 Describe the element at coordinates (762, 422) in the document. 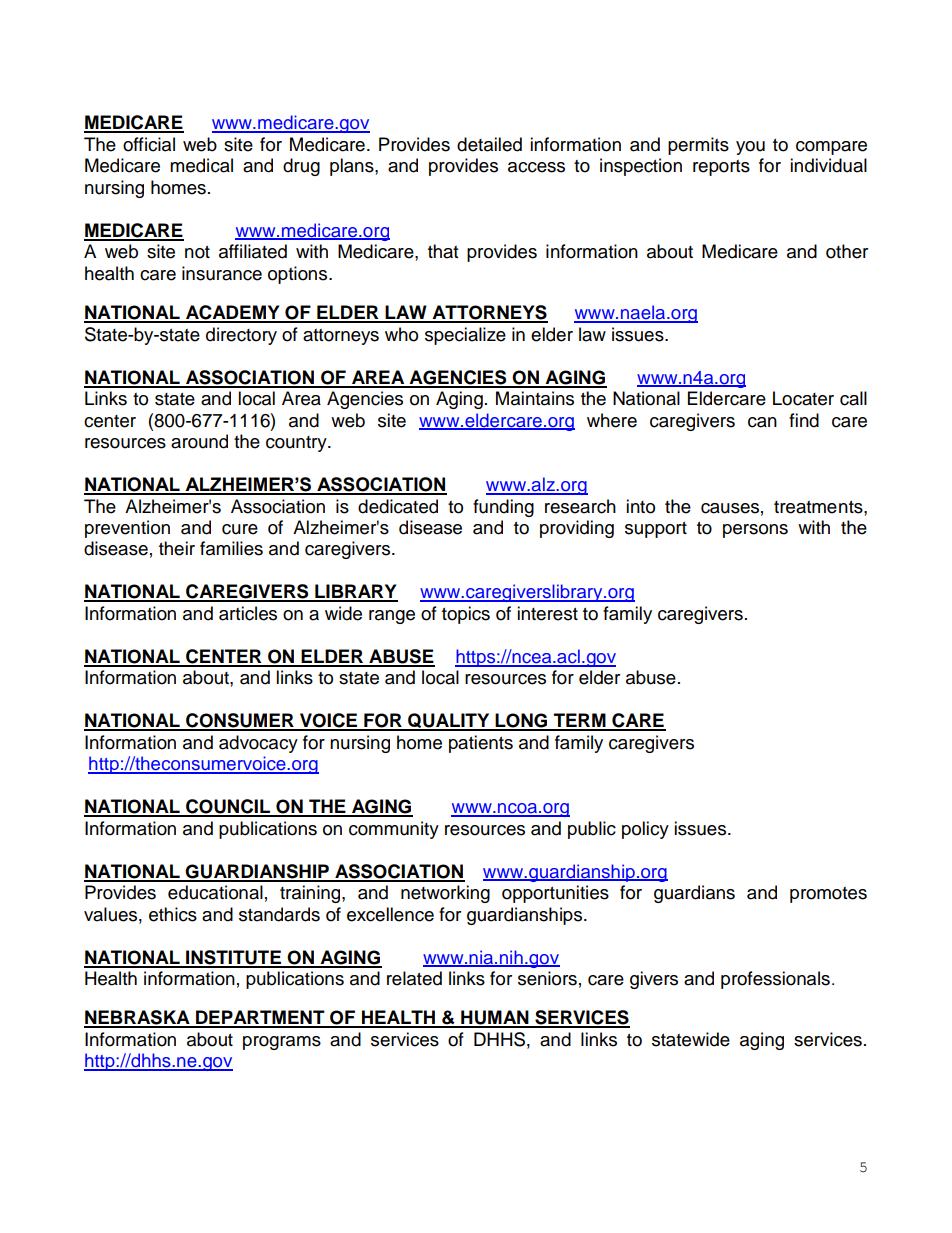

I see `can` at that location.
